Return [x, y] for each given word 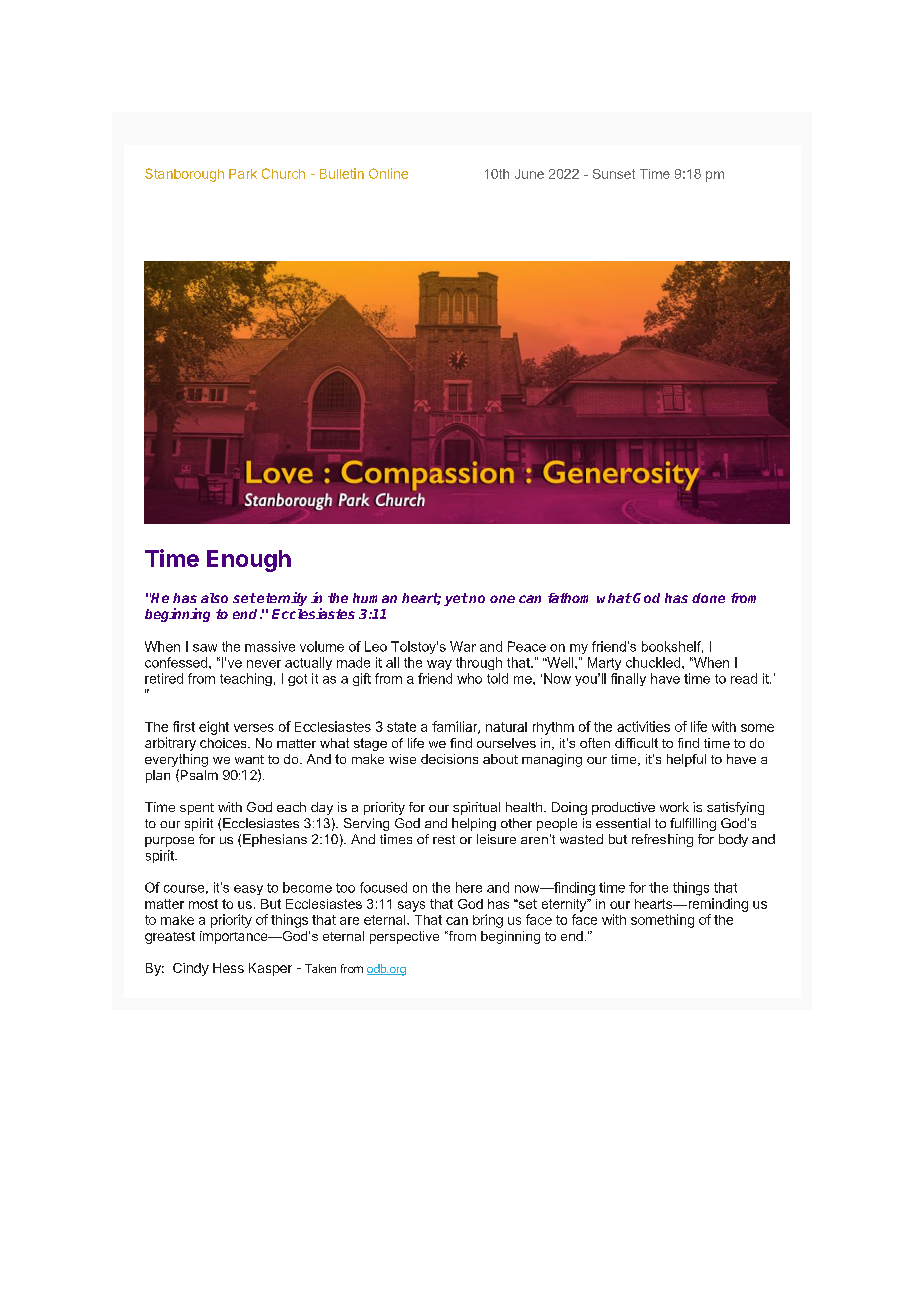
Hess [228, 968]
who [469, 678]
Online [388, 173]
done [708, 598]
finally [628, 679]
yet [456, 599]
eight [214, 728]
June [529, 174]
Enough [249, 561]
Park [243, 174]
